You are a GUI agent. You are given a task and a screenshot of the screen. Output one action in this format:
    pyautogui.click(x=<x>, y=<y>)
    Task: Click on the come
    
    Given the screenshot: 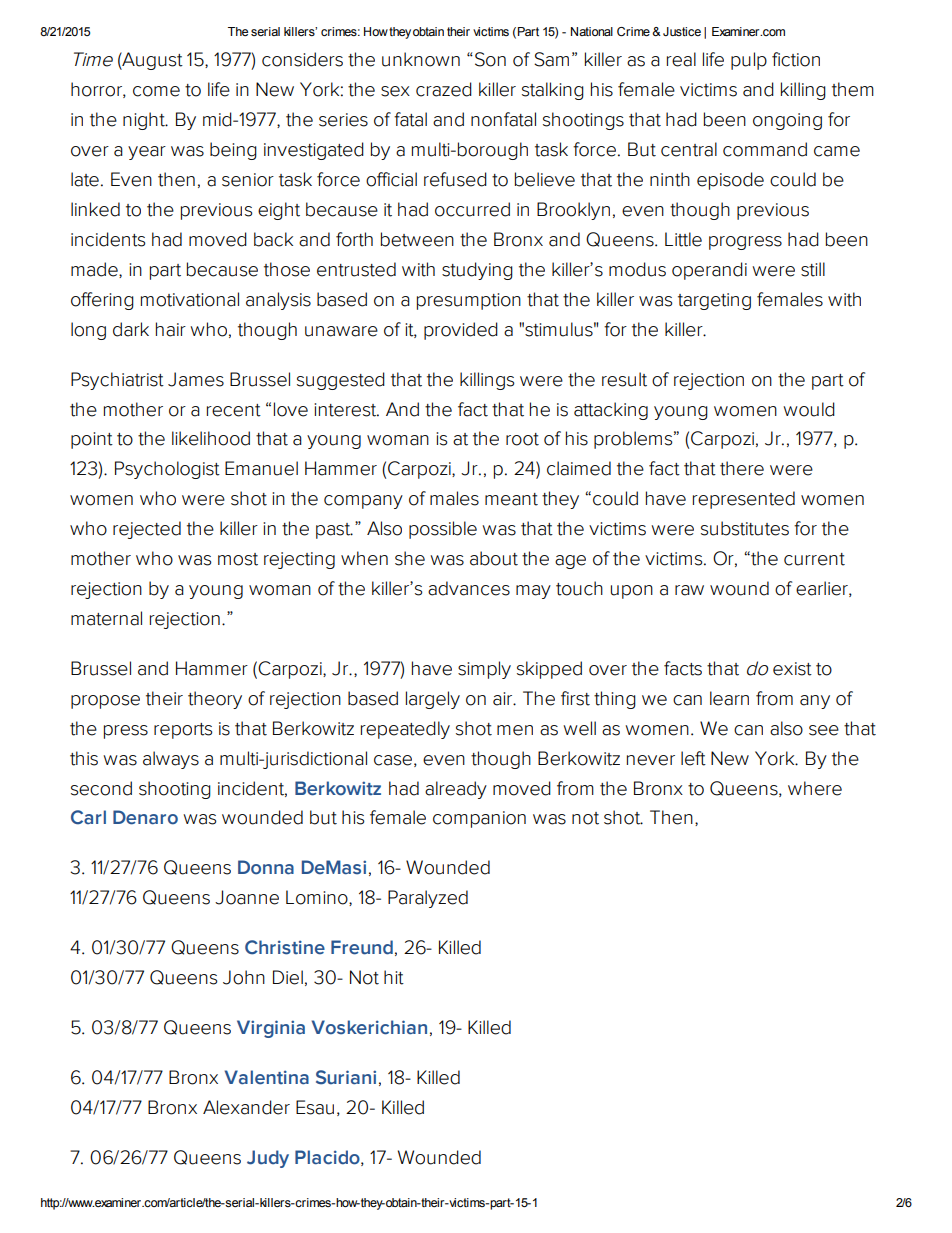 What is the action you would take?
    pyautogui.click(x=156, y=91)
